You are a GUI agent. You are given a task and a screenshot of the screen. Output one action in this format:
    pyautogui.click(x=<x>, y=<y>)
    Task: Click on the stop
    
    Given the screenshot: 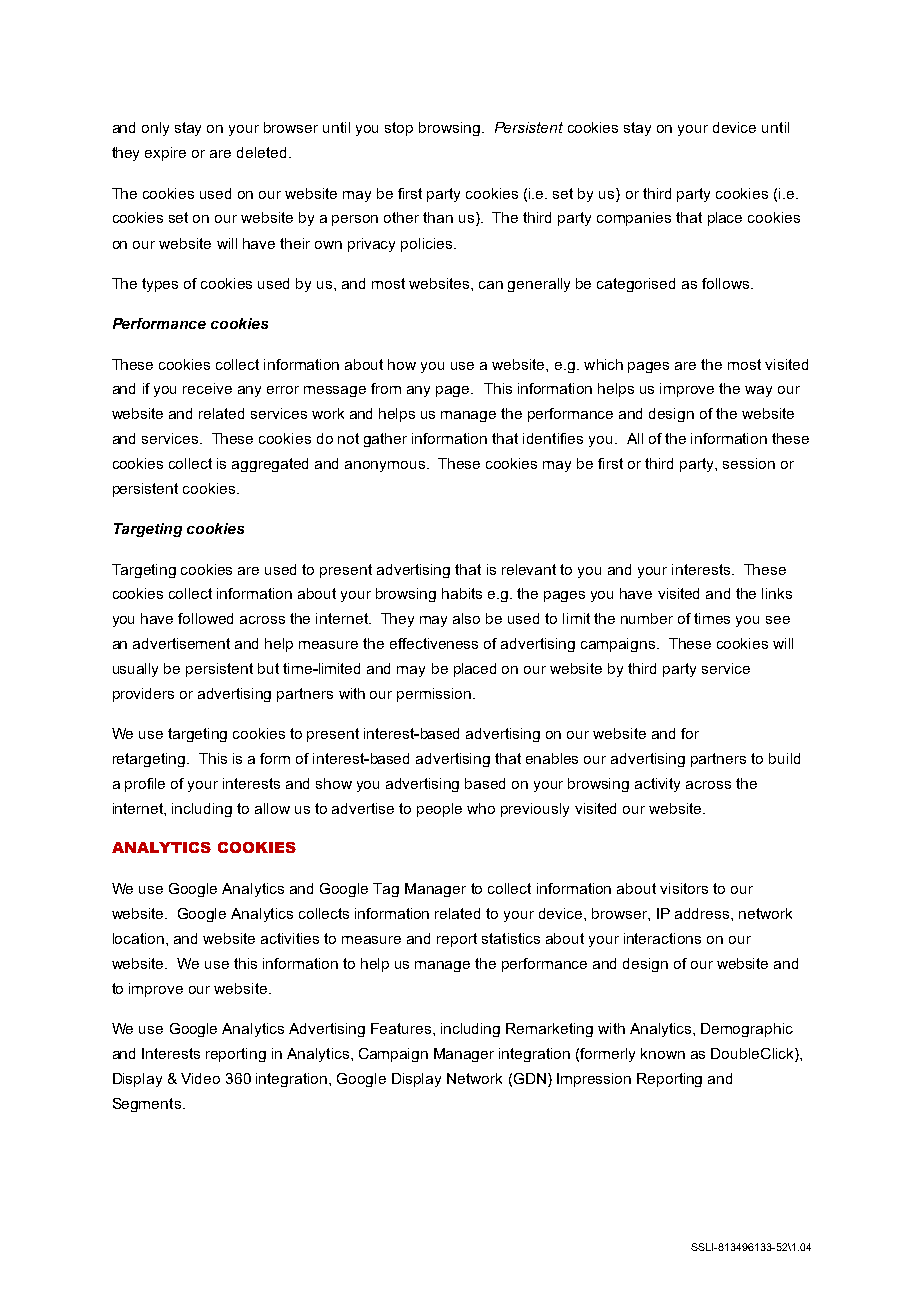 What is the action you would take?
    pyautogui.click(x=399, y=129)
